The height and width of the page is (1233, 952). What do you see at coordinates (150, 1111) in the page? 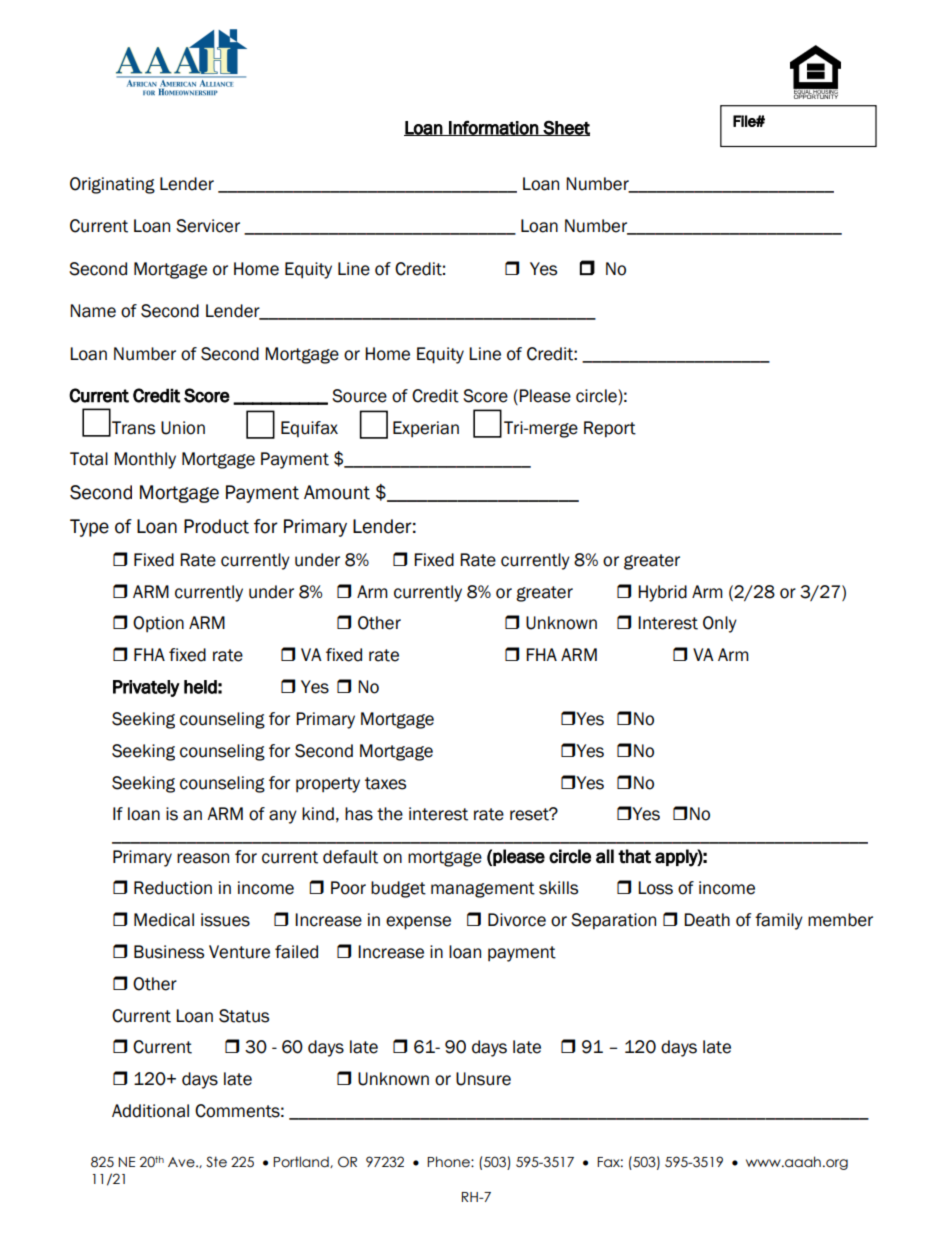
I see `Additional` at bounding box center [150, 1111].
